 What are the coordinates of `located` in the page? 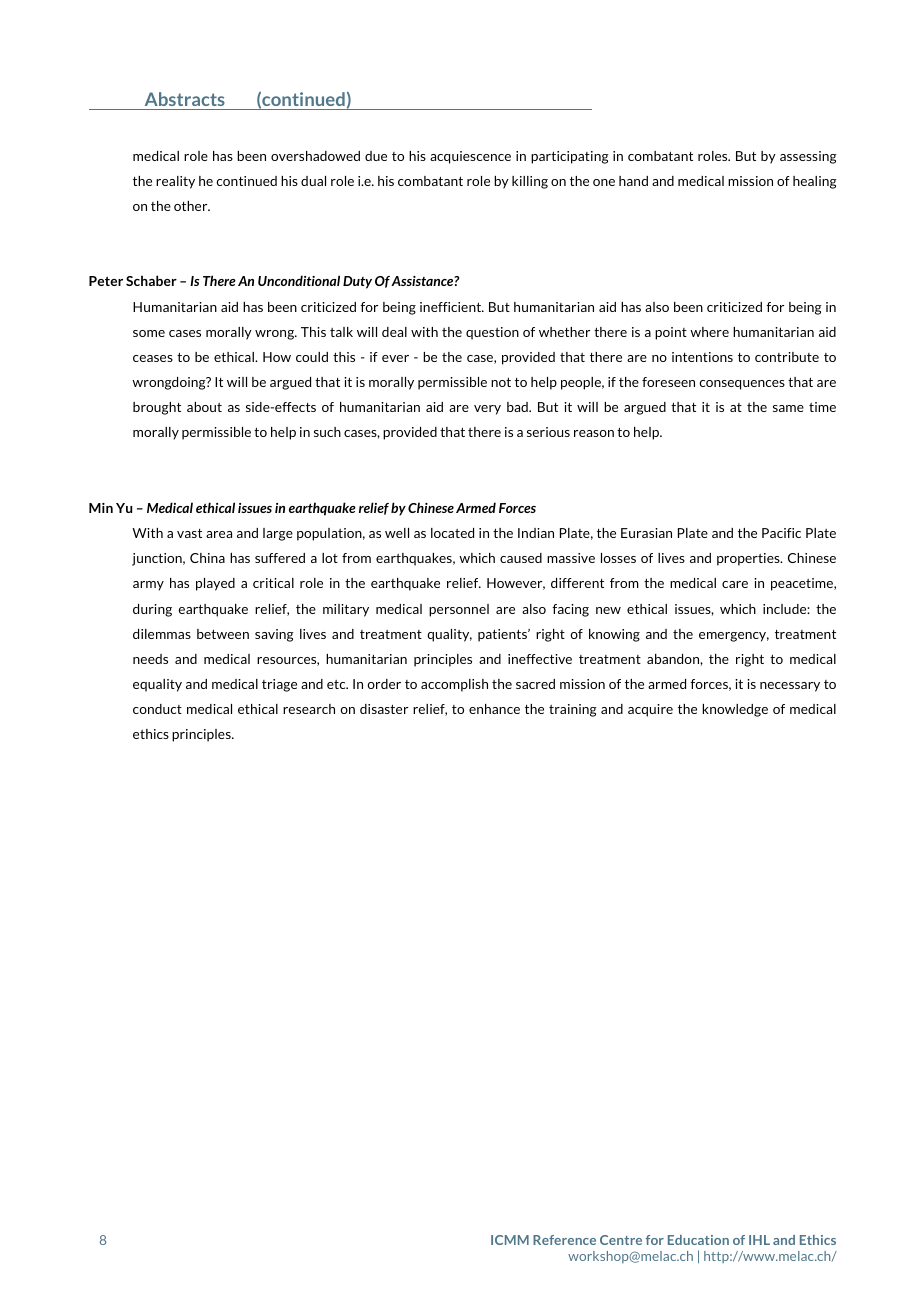 It's located at (452, 533).
